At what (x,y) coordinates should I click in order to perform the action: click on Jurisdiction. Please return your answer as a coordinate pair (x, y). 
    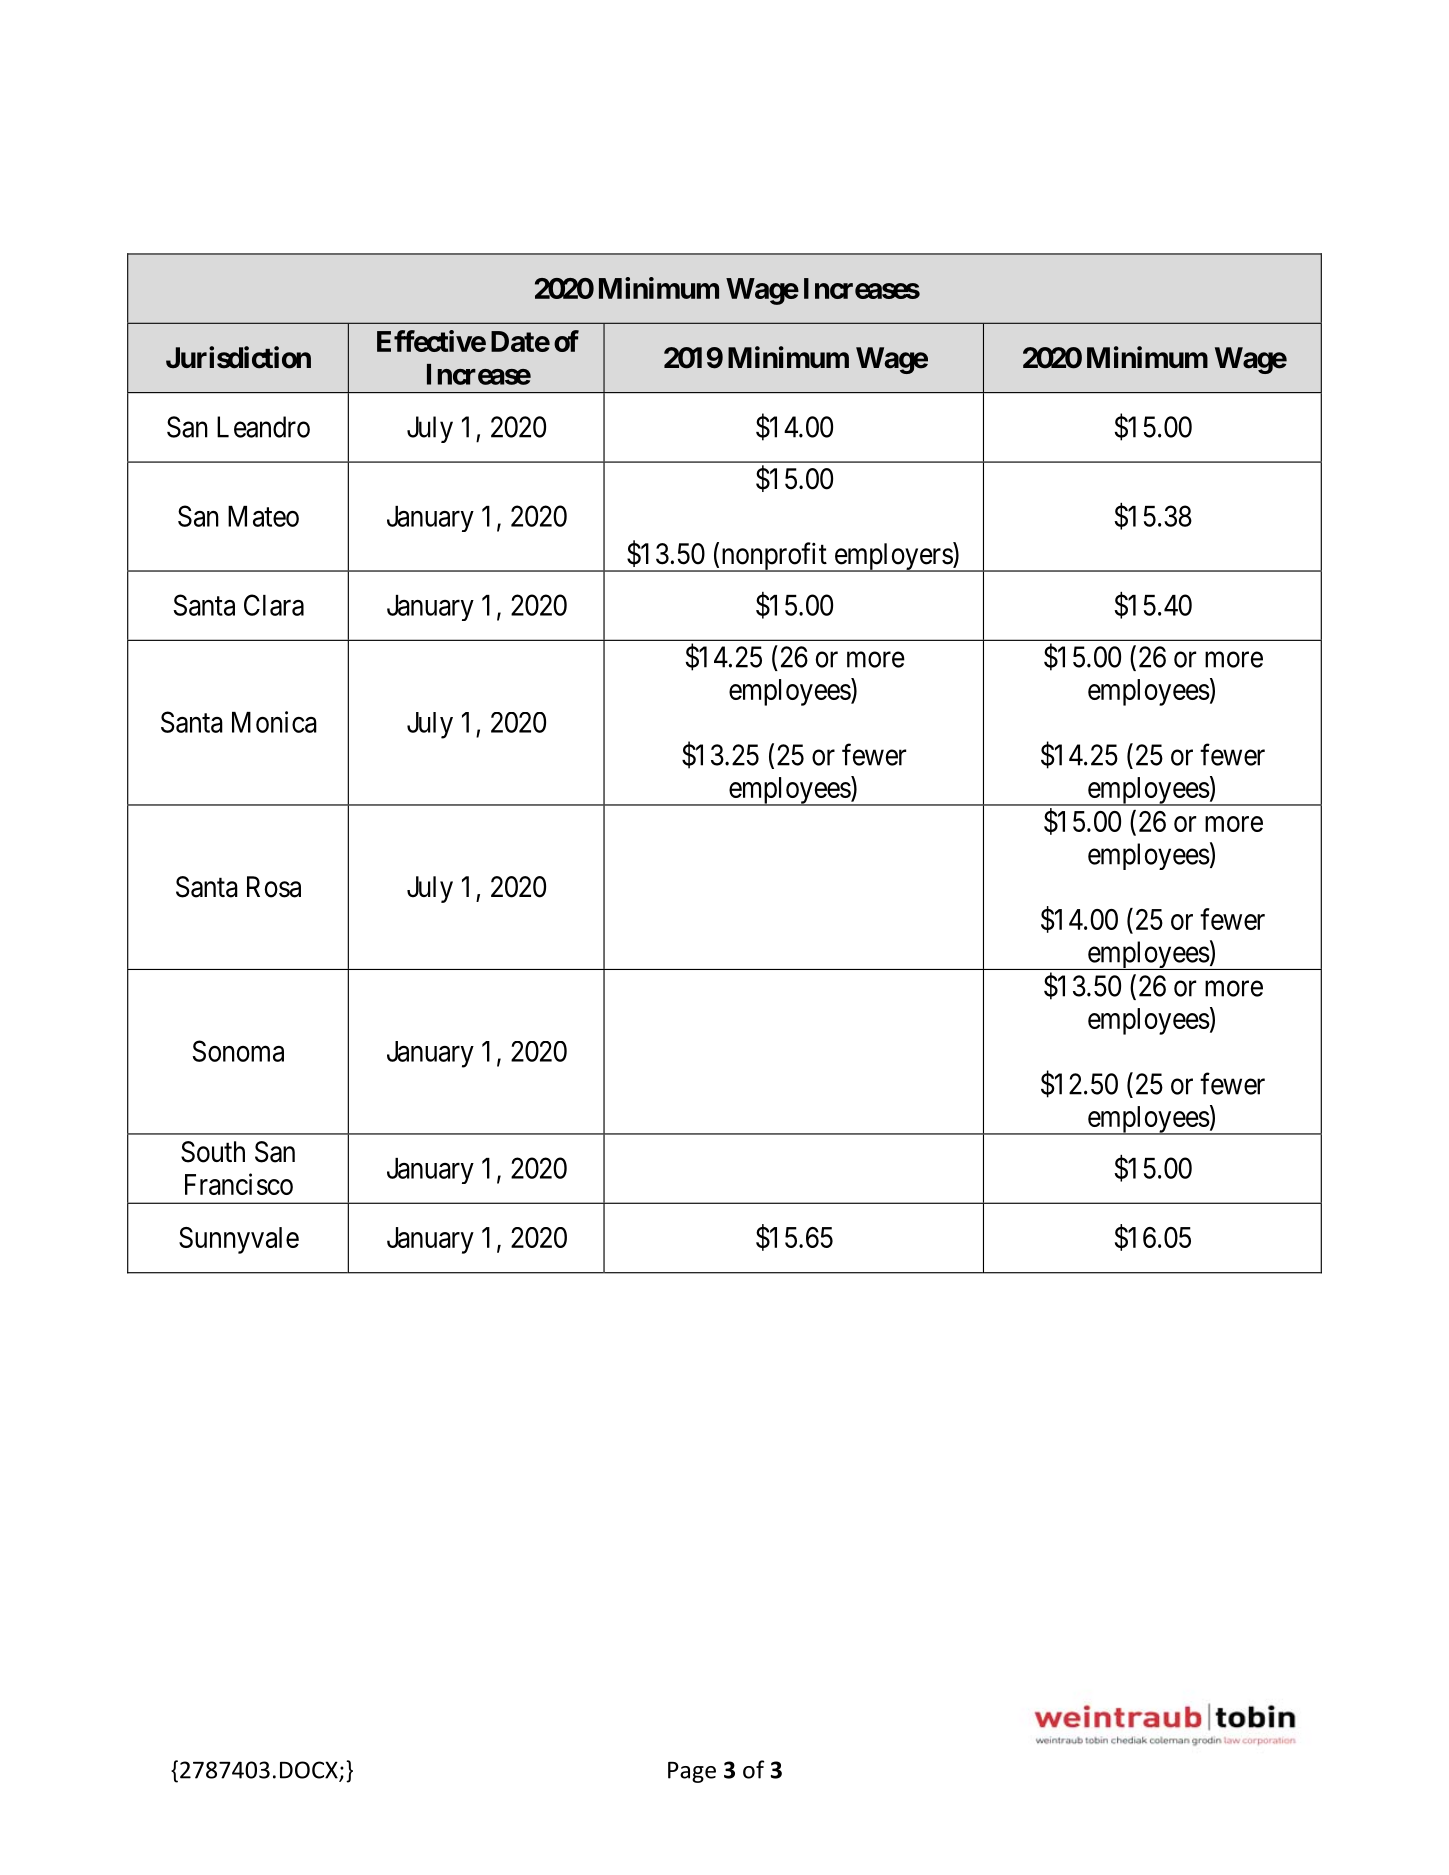
    Looking at the image, I should click on (238, 357).
